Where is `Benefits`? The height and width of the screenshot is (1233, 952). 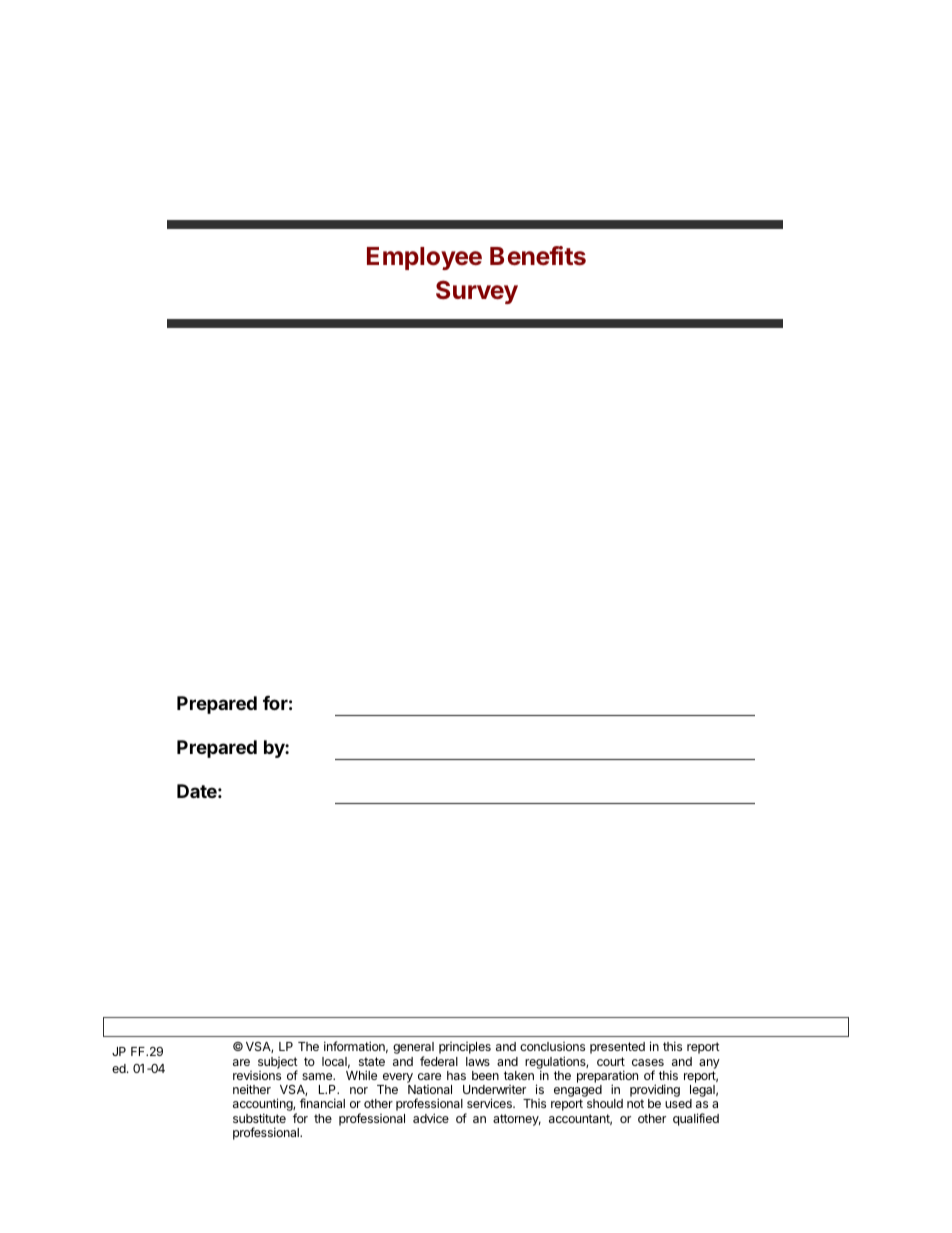 Benefits is located at coordinates (538, 256).
